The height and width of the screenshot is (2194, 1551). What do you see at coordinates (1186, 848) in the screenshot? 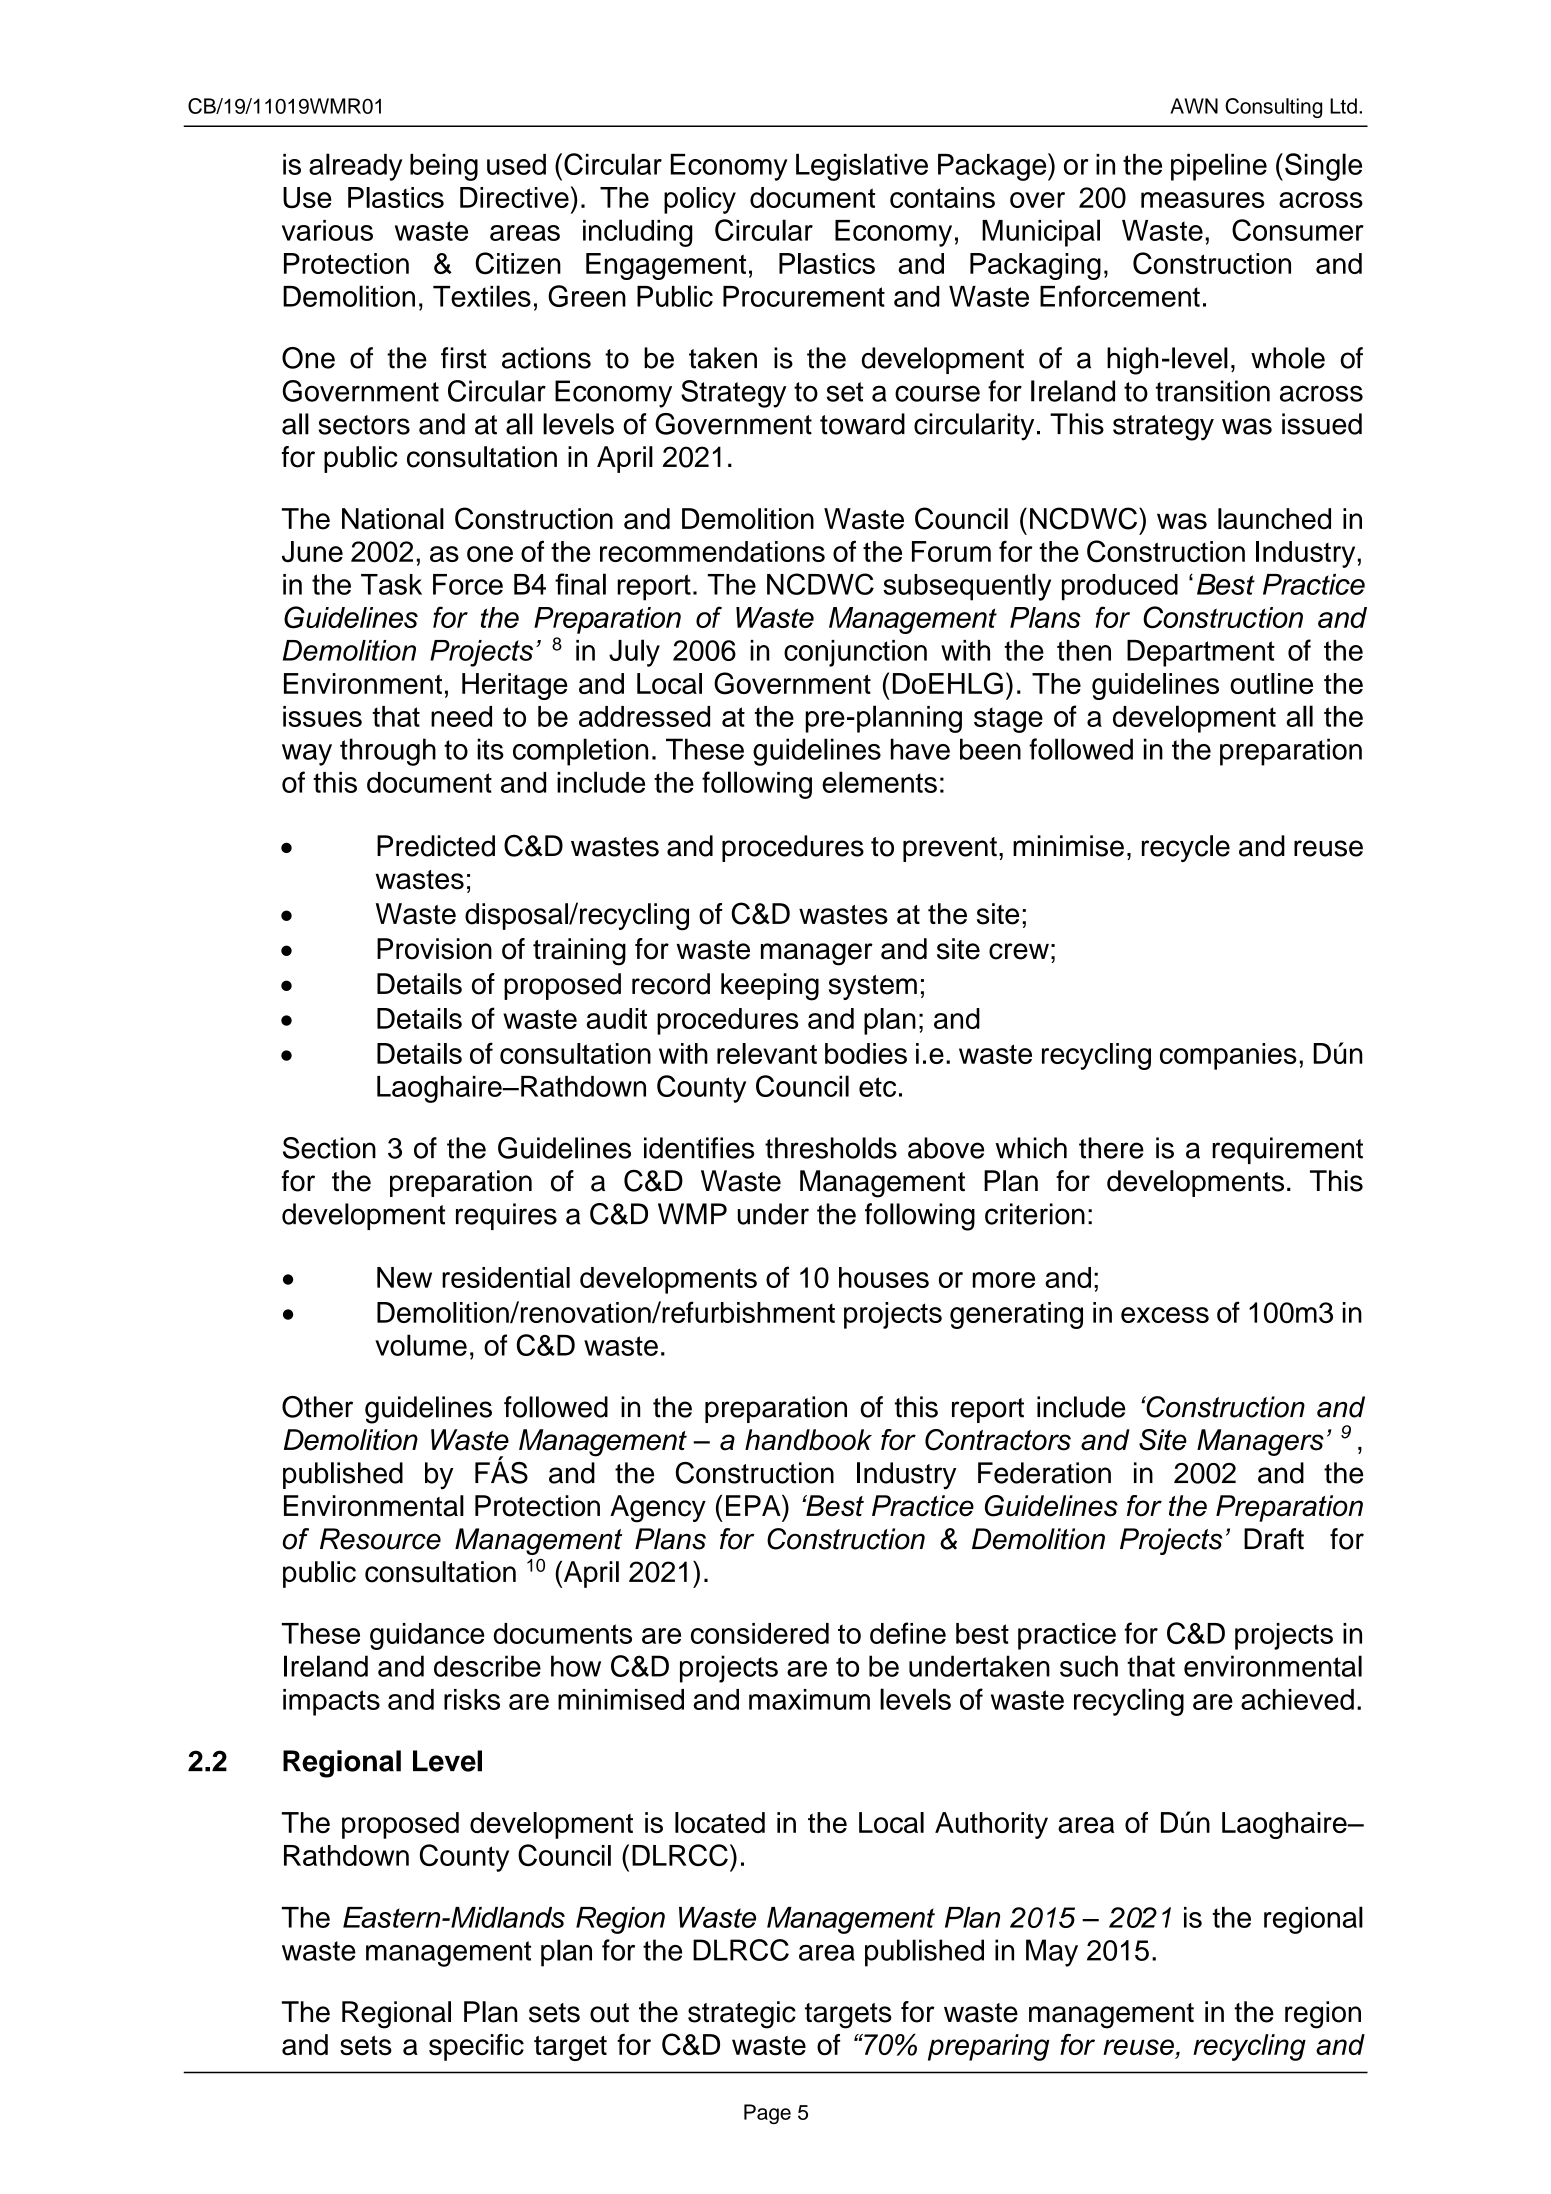
I see `recycle` at bounding box center [1186, 848].
